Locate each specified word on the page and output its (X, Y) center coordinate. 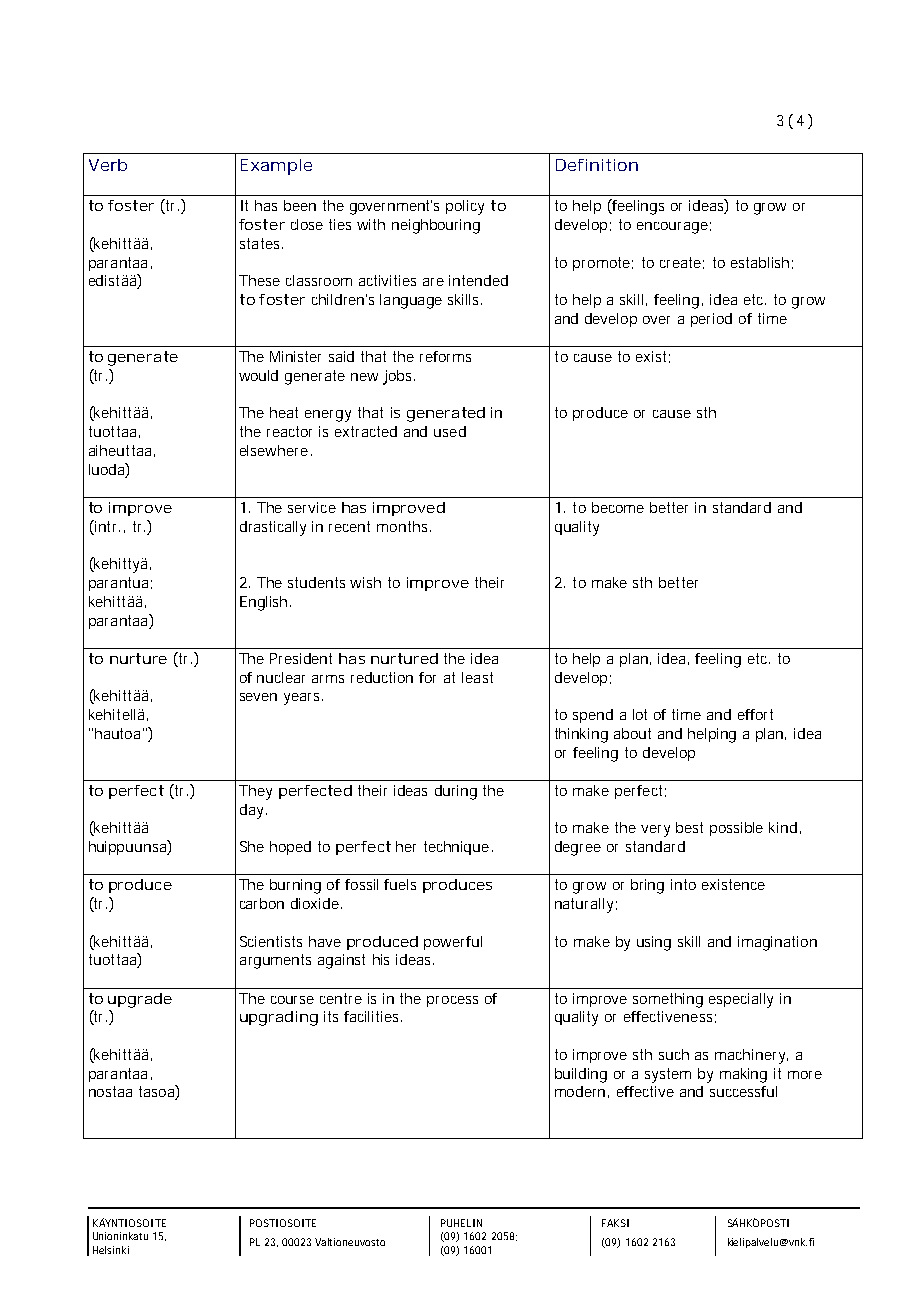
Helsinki (111, 1250)
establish (760, 262)
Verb (108, 165)
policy (465, 207)
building (581, 1075)
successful (743, 1091)
